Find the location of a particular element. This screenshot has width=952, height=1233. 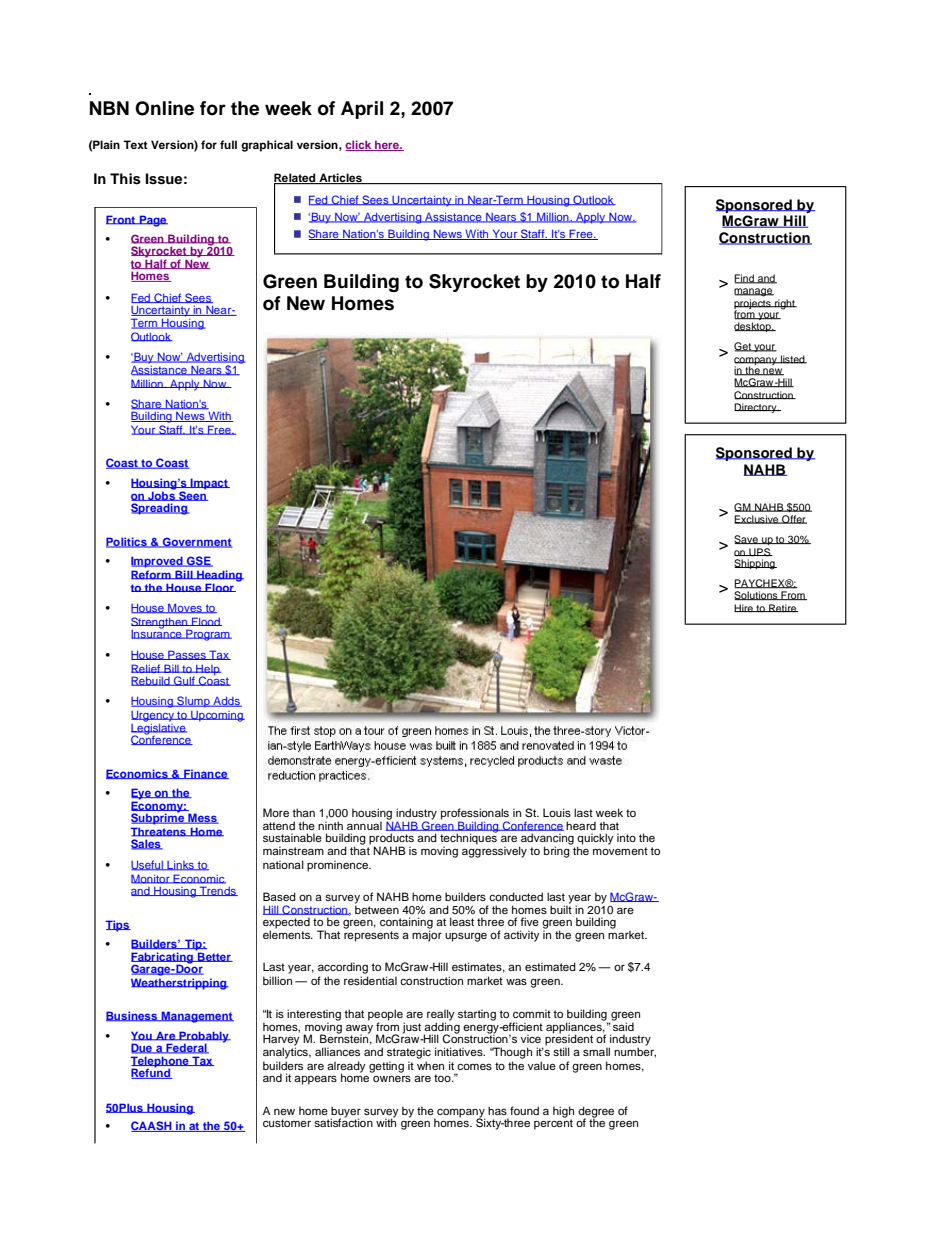

when is located at coordinates (430, 1065).
